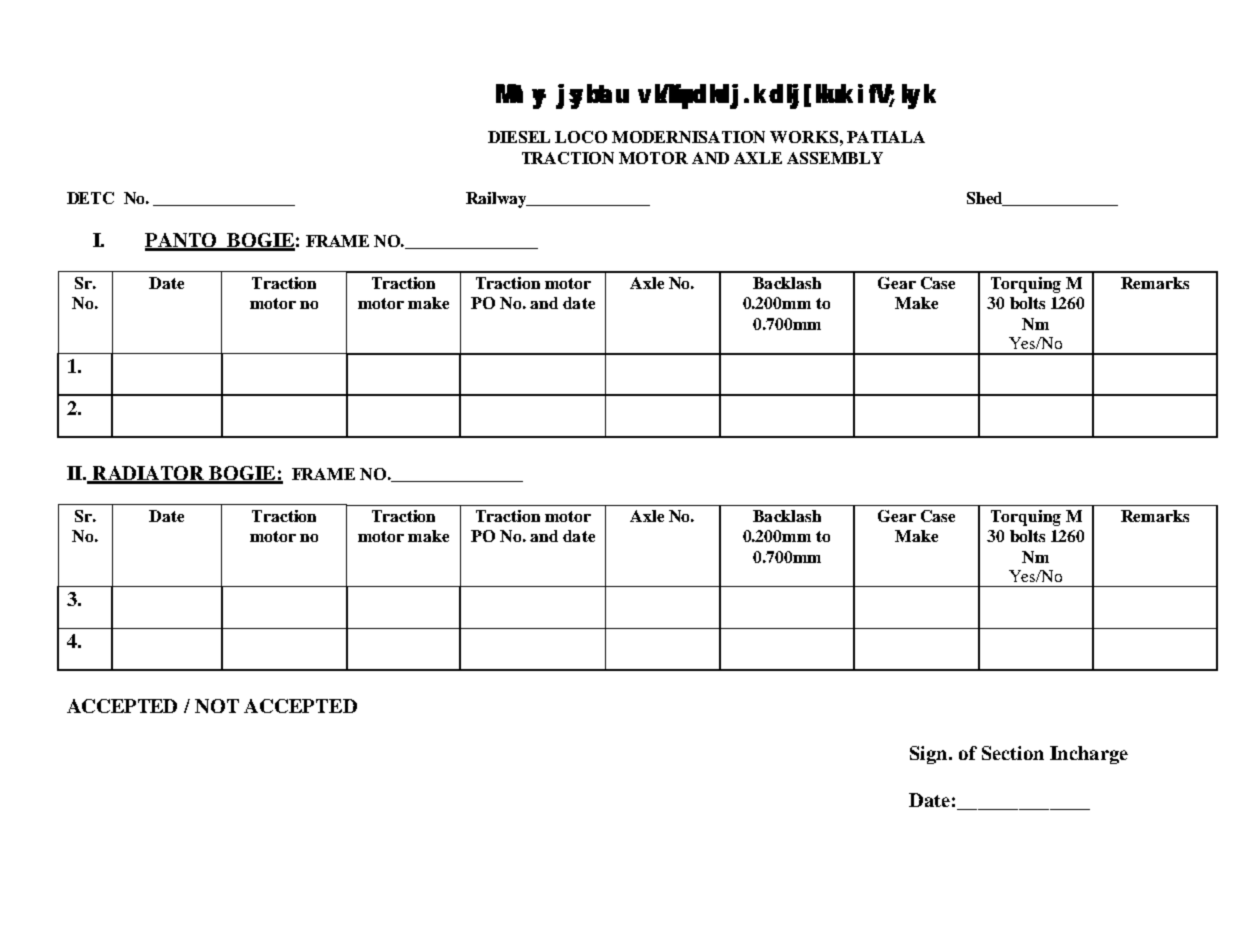  What do you see at coordinates (930, 755) in the document?
I see `Sign` at bounding box center [930, 755].
